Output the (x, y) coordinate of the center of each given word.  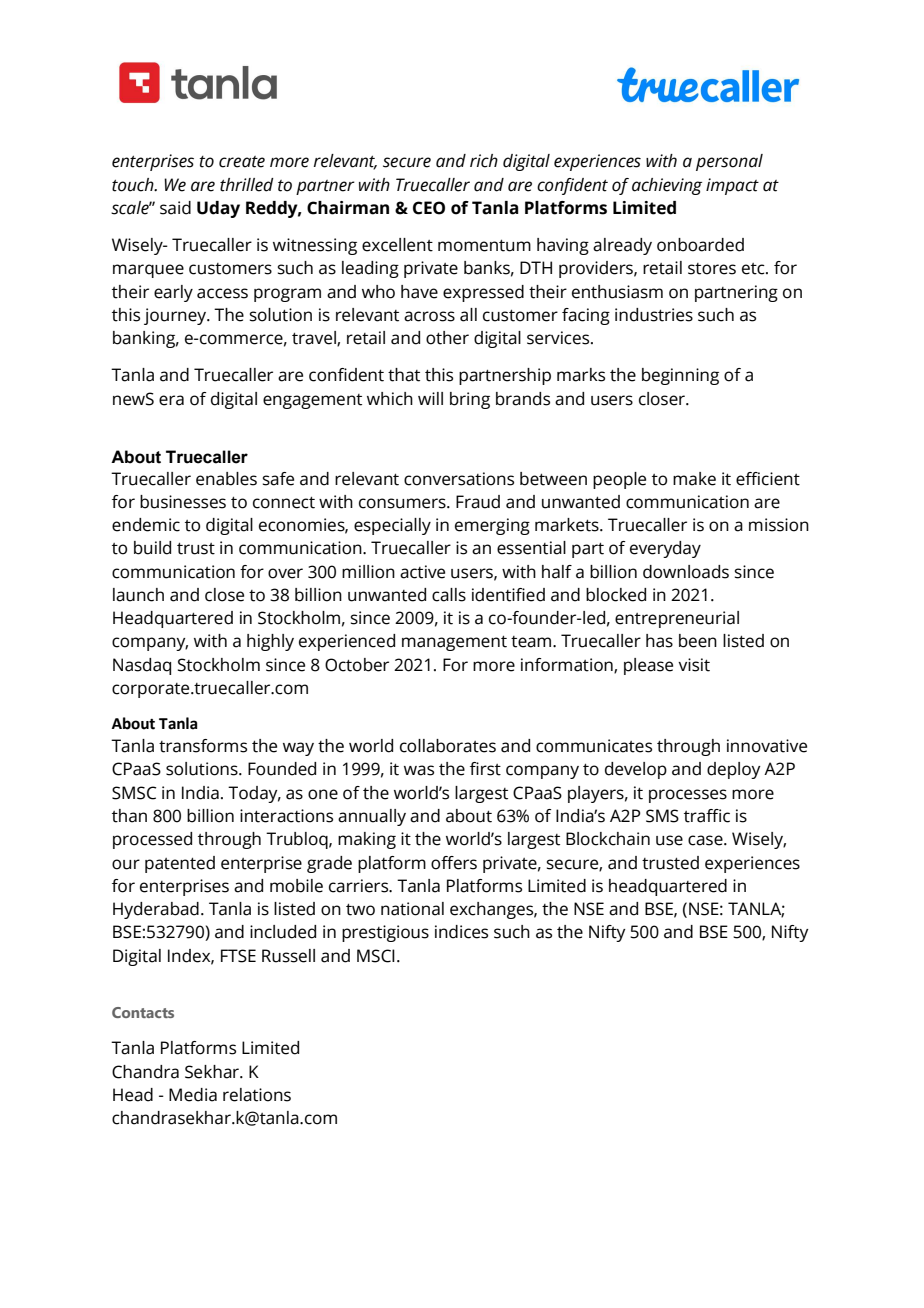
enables (226, 479)
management (454, 643)
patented (180, 864)
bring (470, 400)
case (706, 840)
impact (732, 186)
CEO (429, 208)
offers (454, 863)
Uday (218, 209)
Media (193, 1095)
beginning (680, 376)
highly (270, 642)
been (698, 641)
